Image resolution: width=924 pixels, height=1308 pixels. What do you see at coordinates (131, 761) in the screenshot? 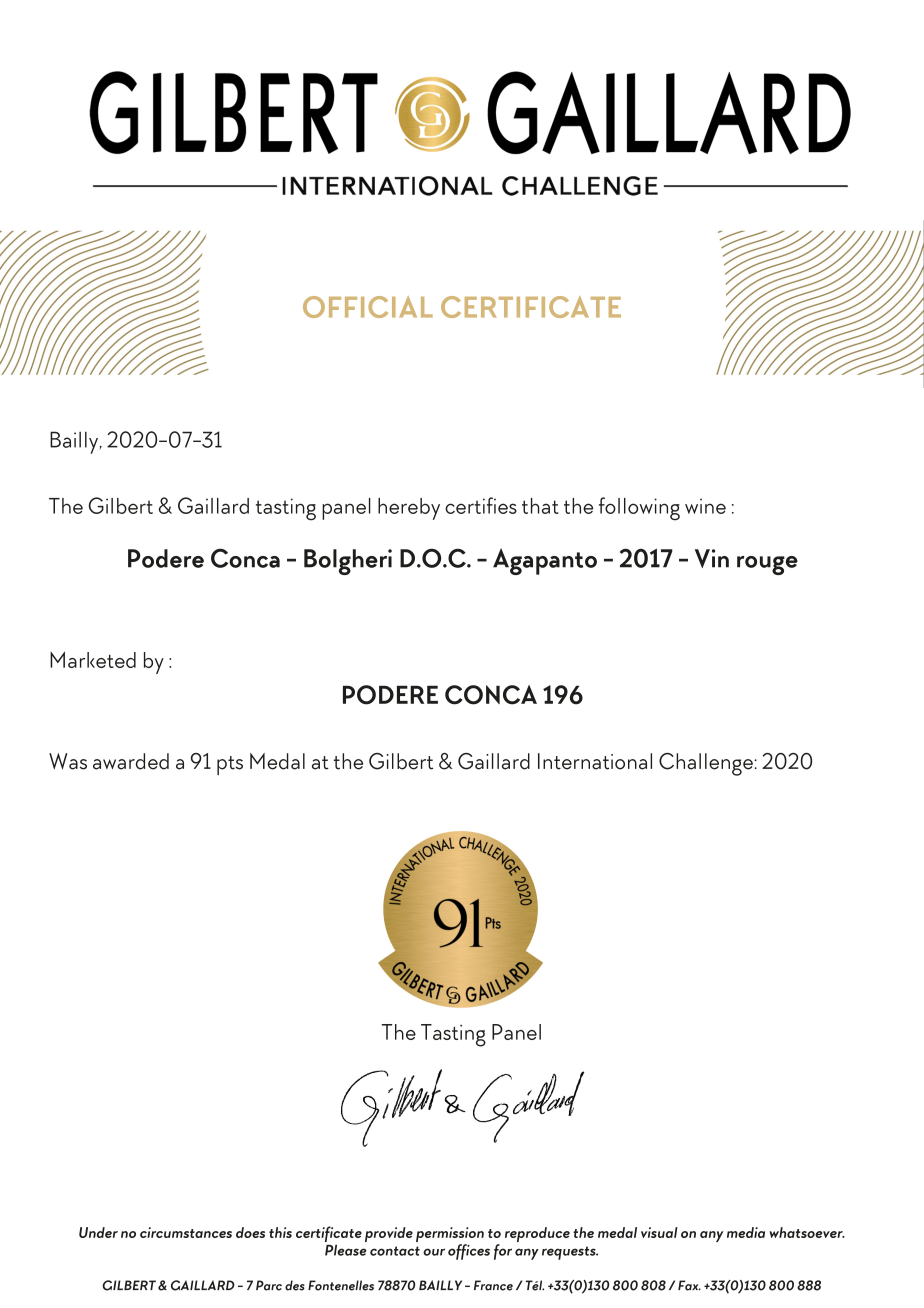
I see `awarded` at bounding box center [131, 761].
